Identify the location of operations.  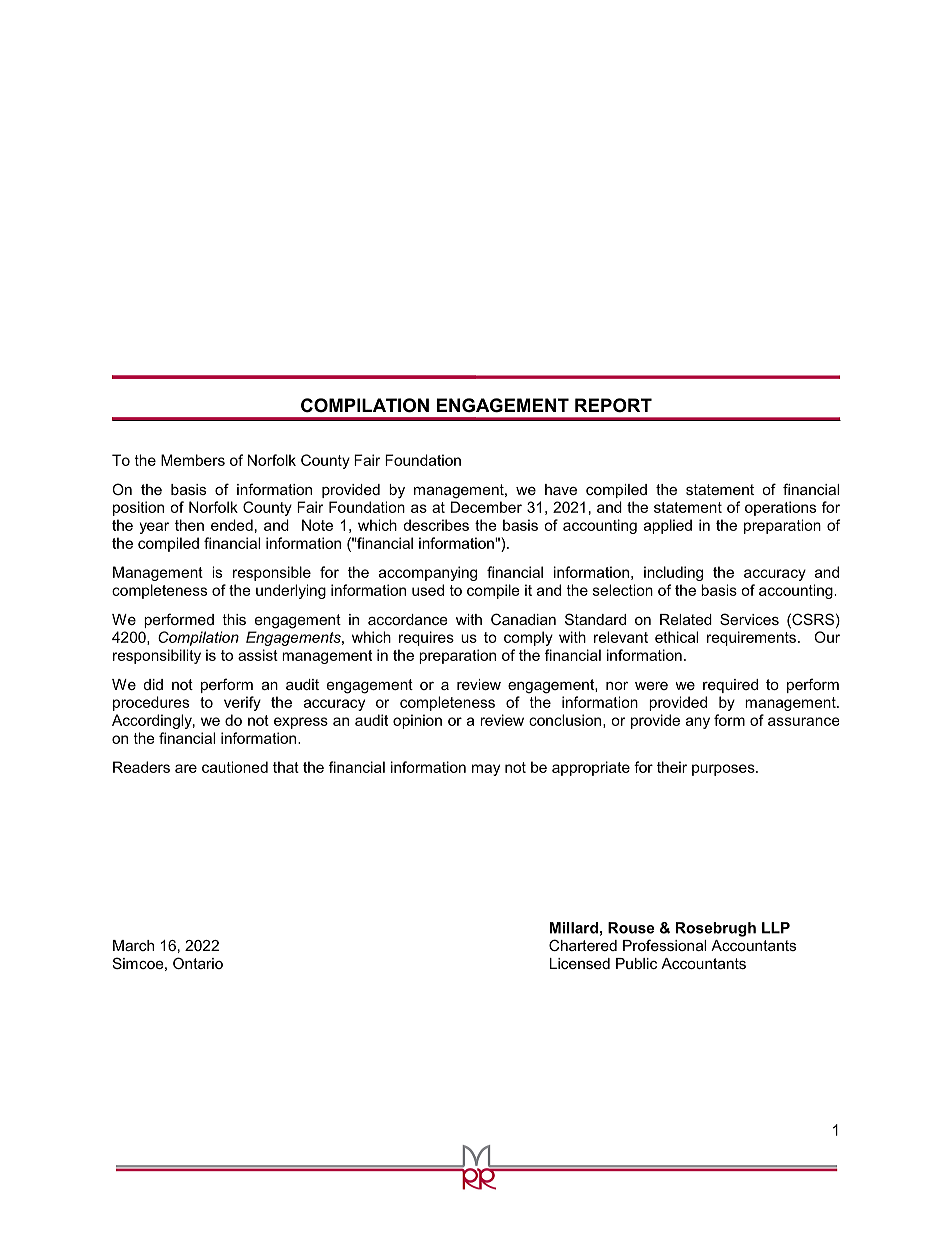
(780, 508).
